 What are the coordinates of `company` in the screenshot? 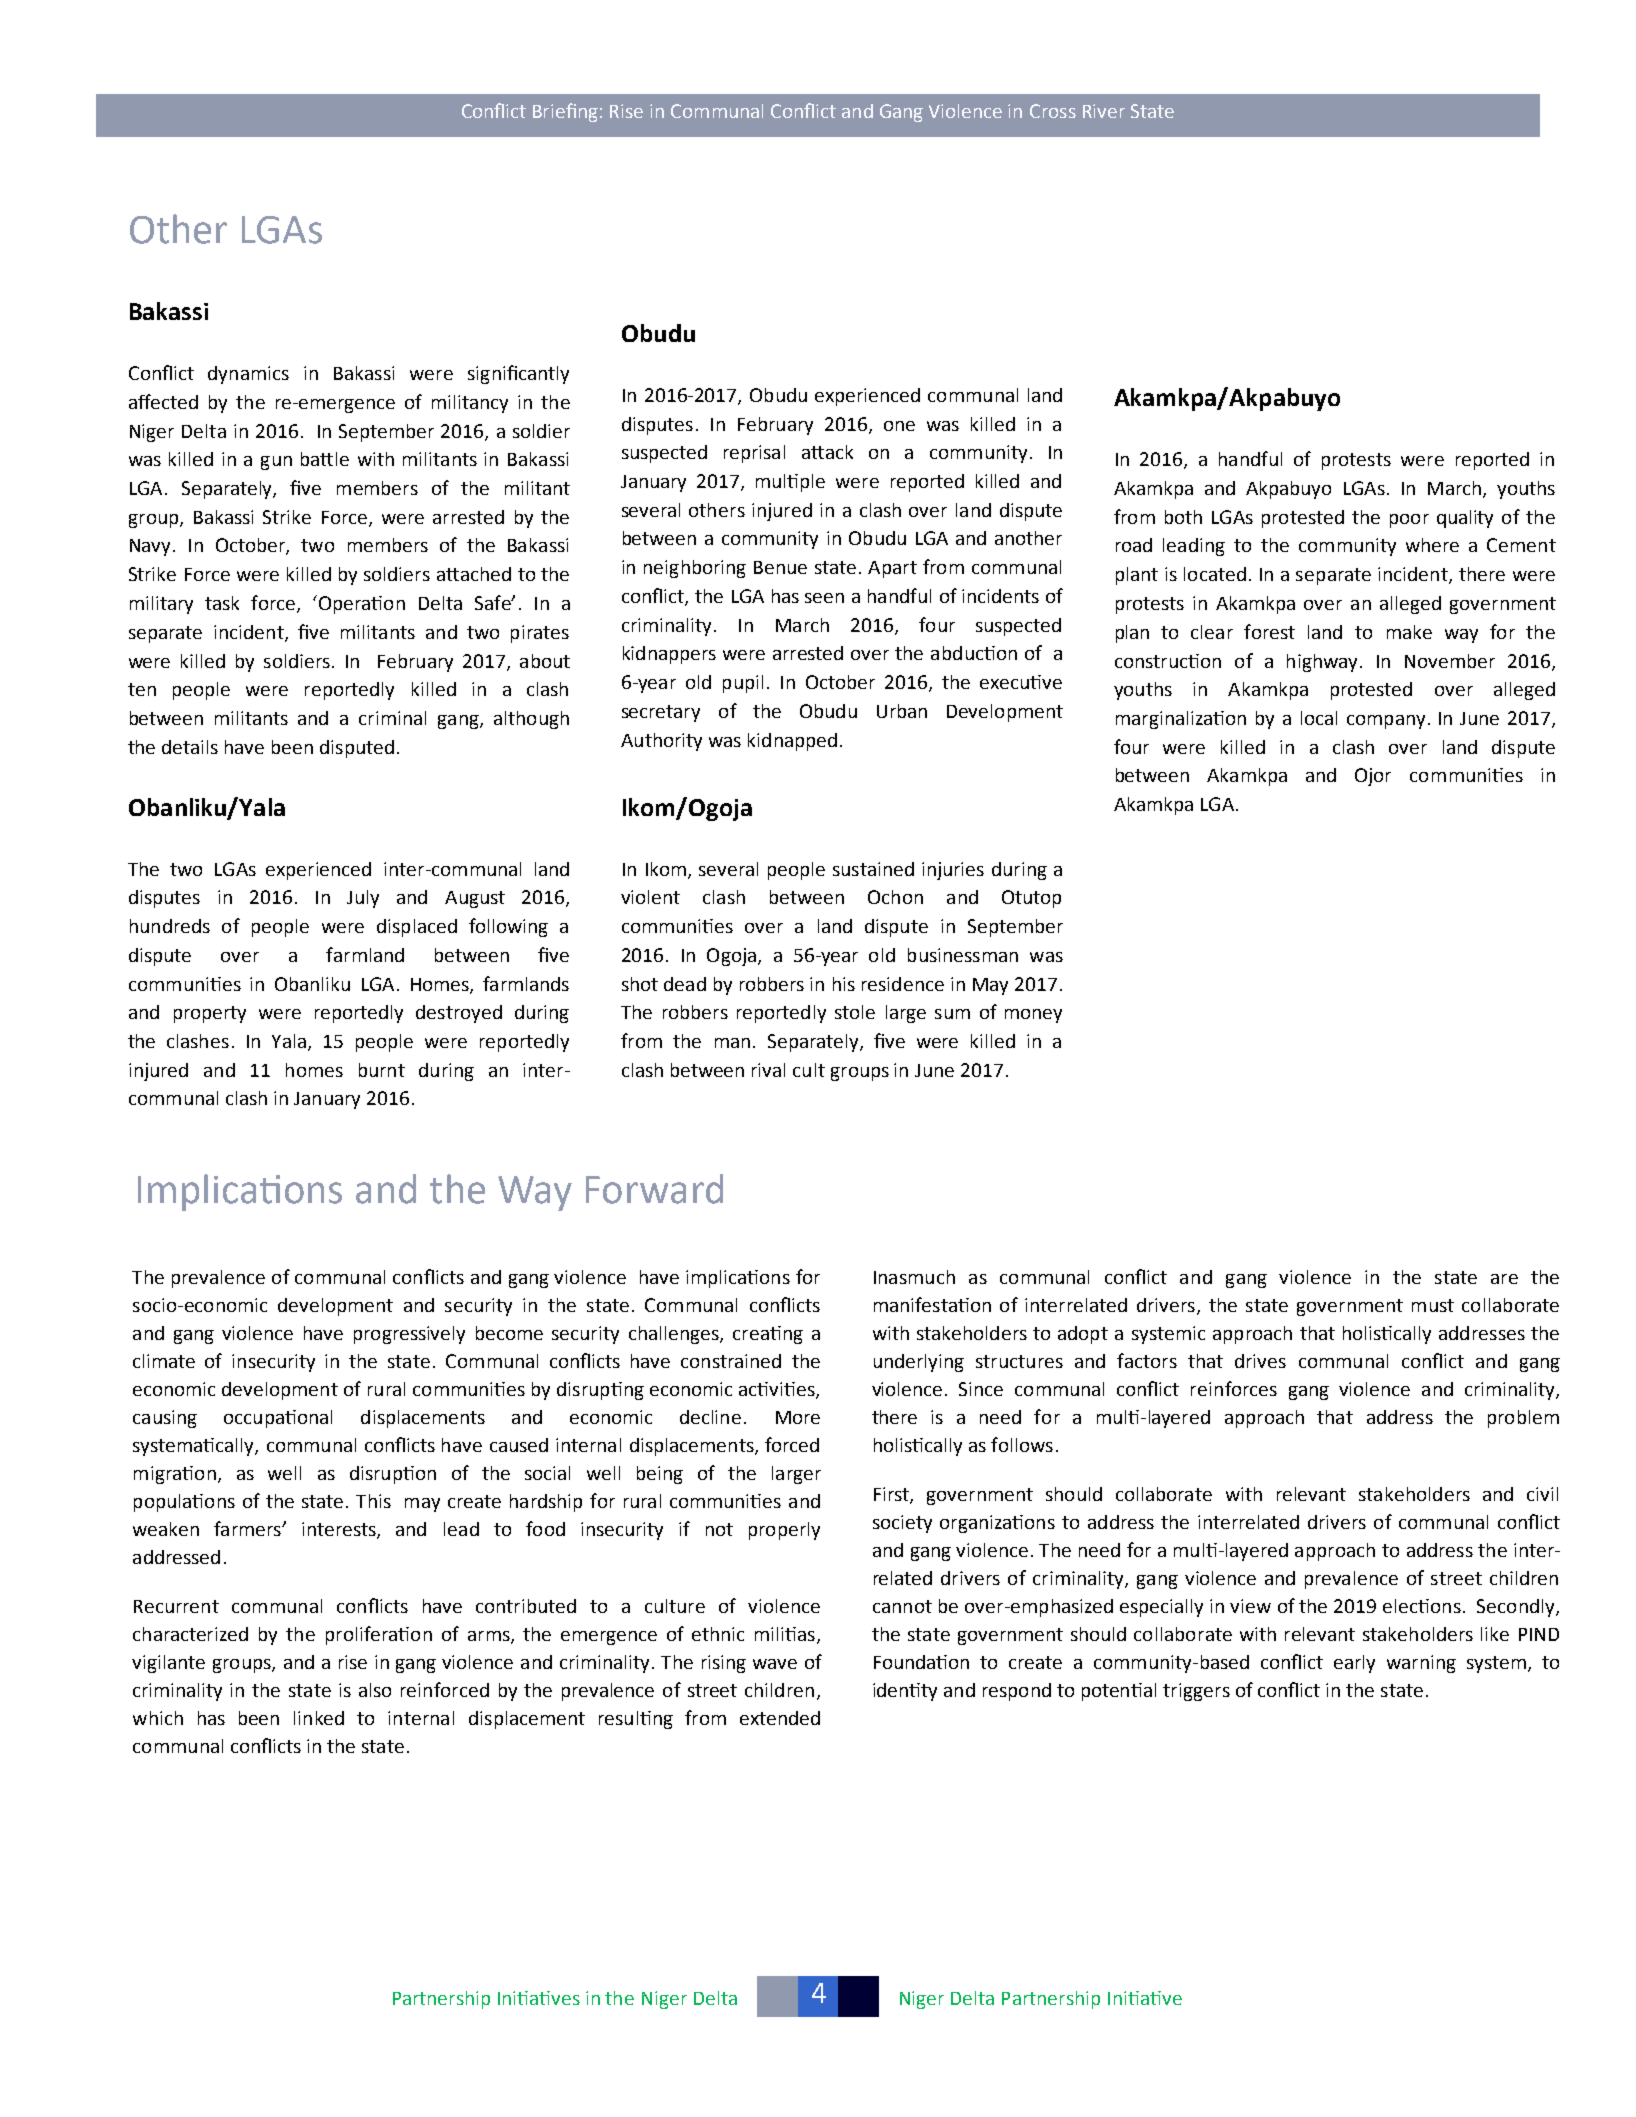 It's located at (1386, 722).
